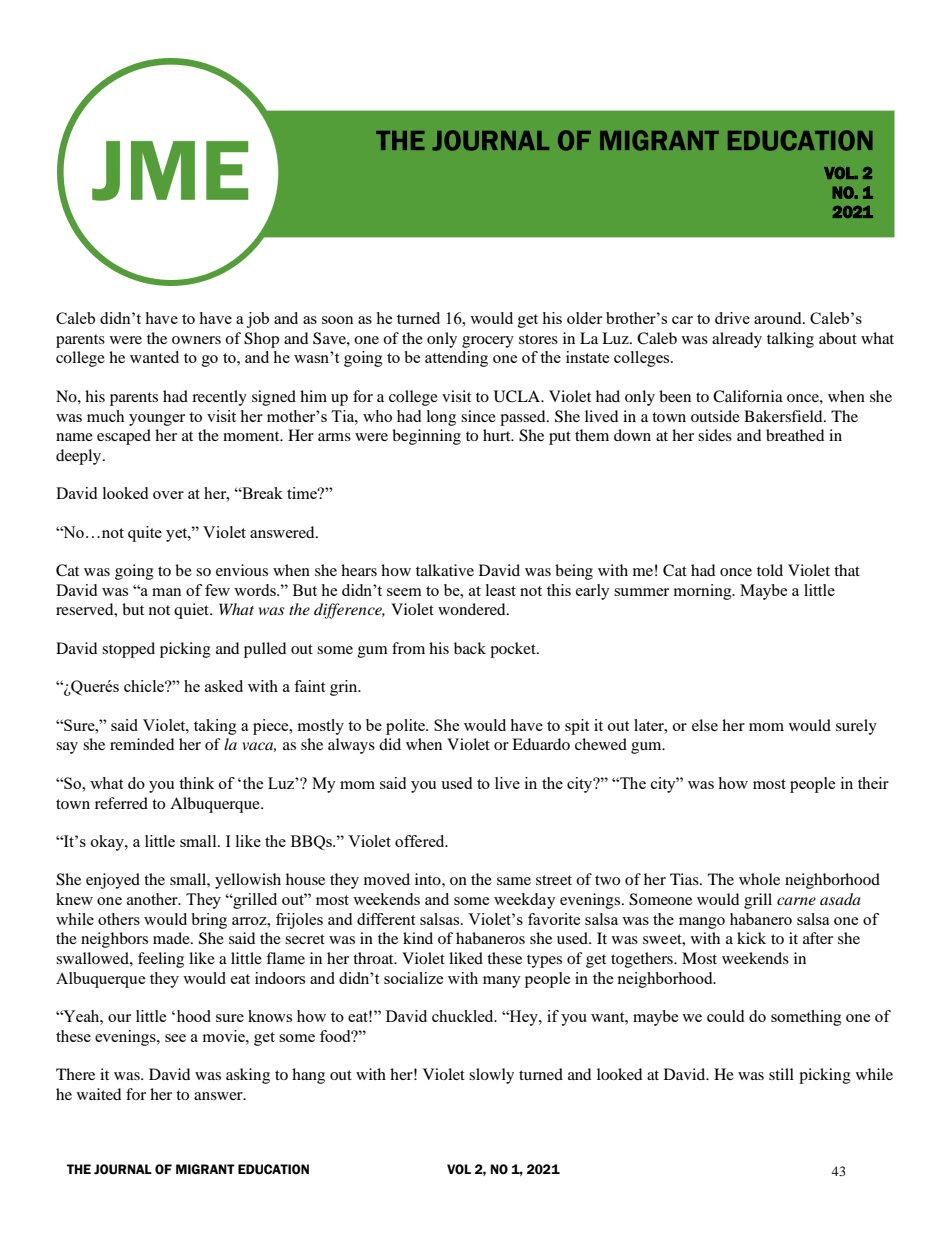 Image resolution: width=952 pixels, height=1233 pixels. Describe the element at coordinates (488, 342) in the screenshot. I see `grocery` at that location.
